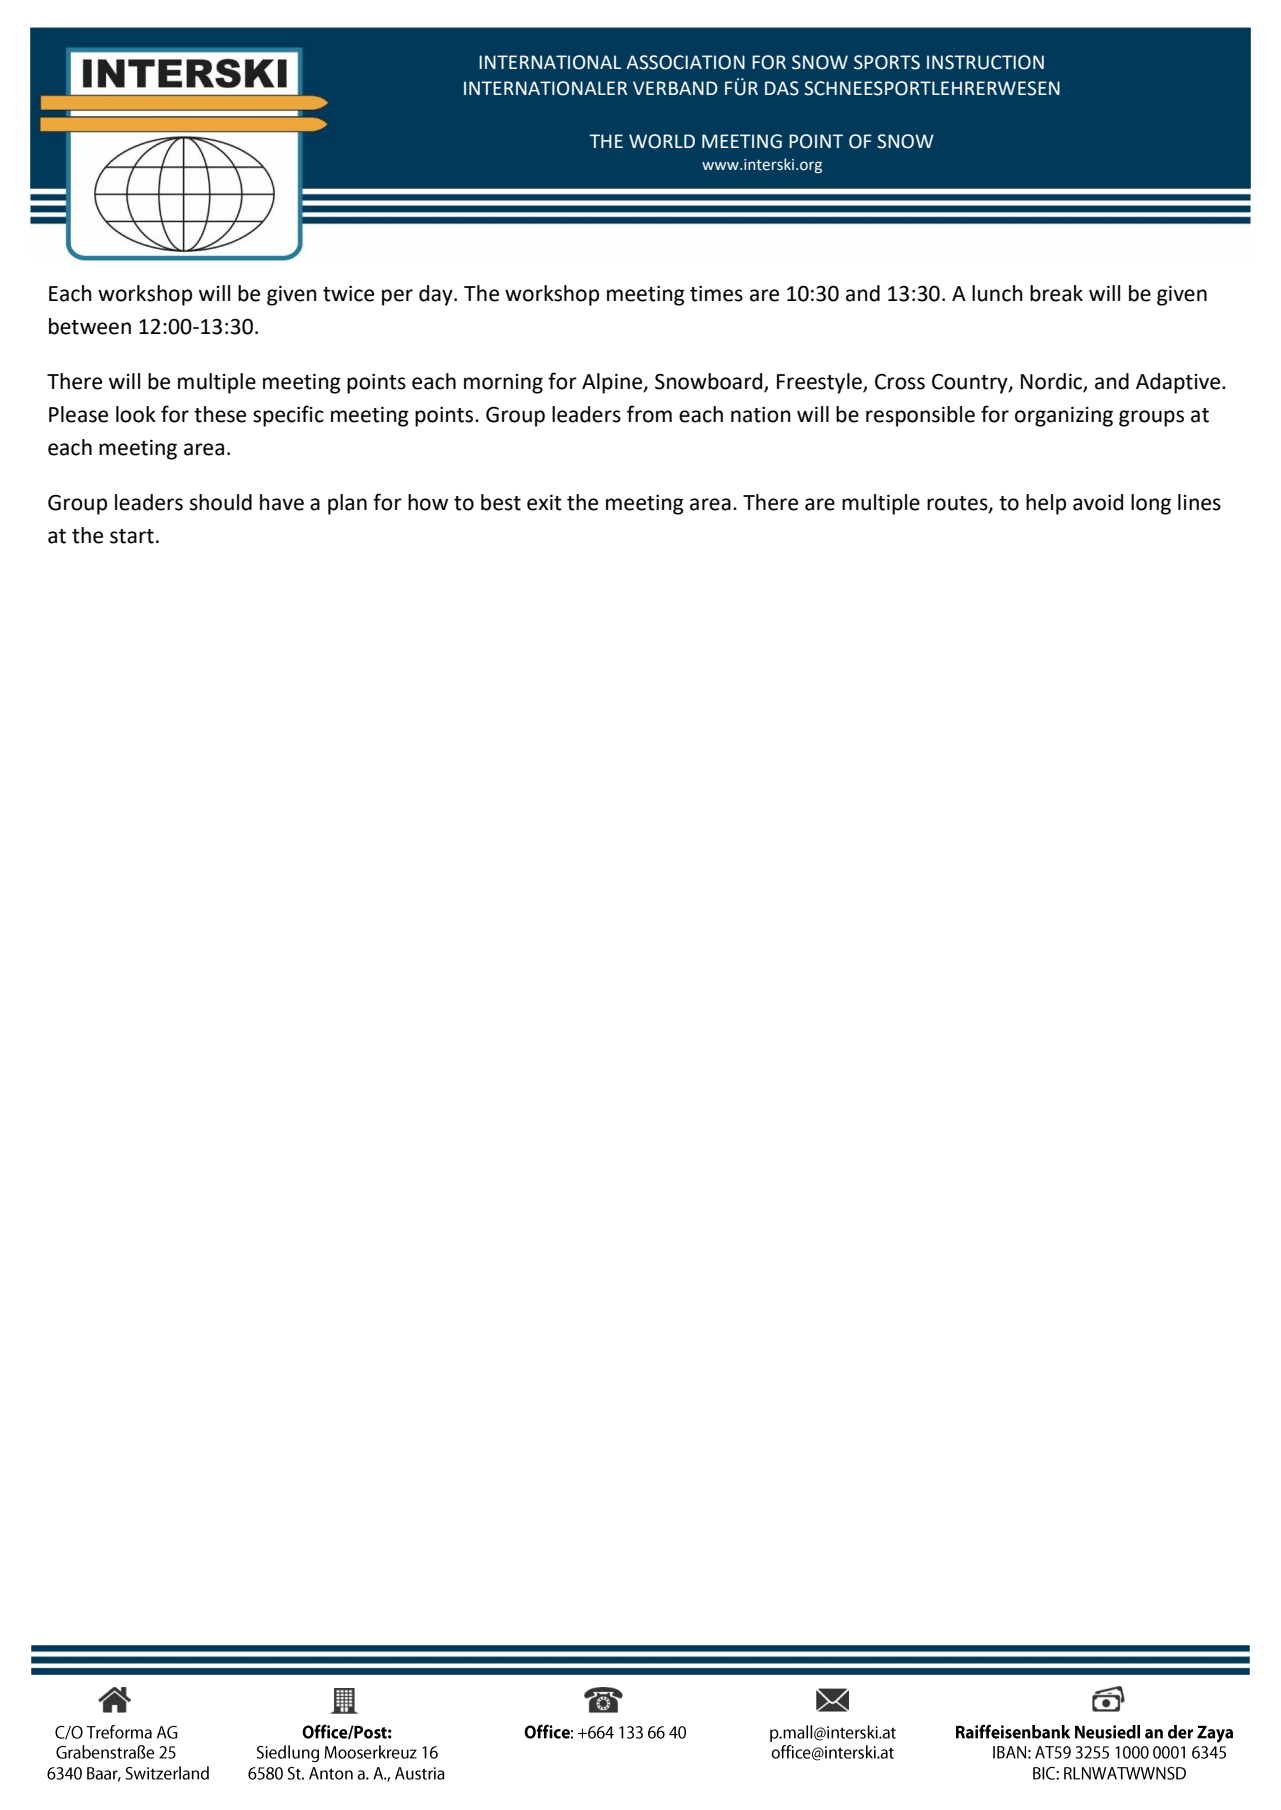 This document has height=1810, width=1281. I want to click on INSTRUCTION, so click(985, 62).
